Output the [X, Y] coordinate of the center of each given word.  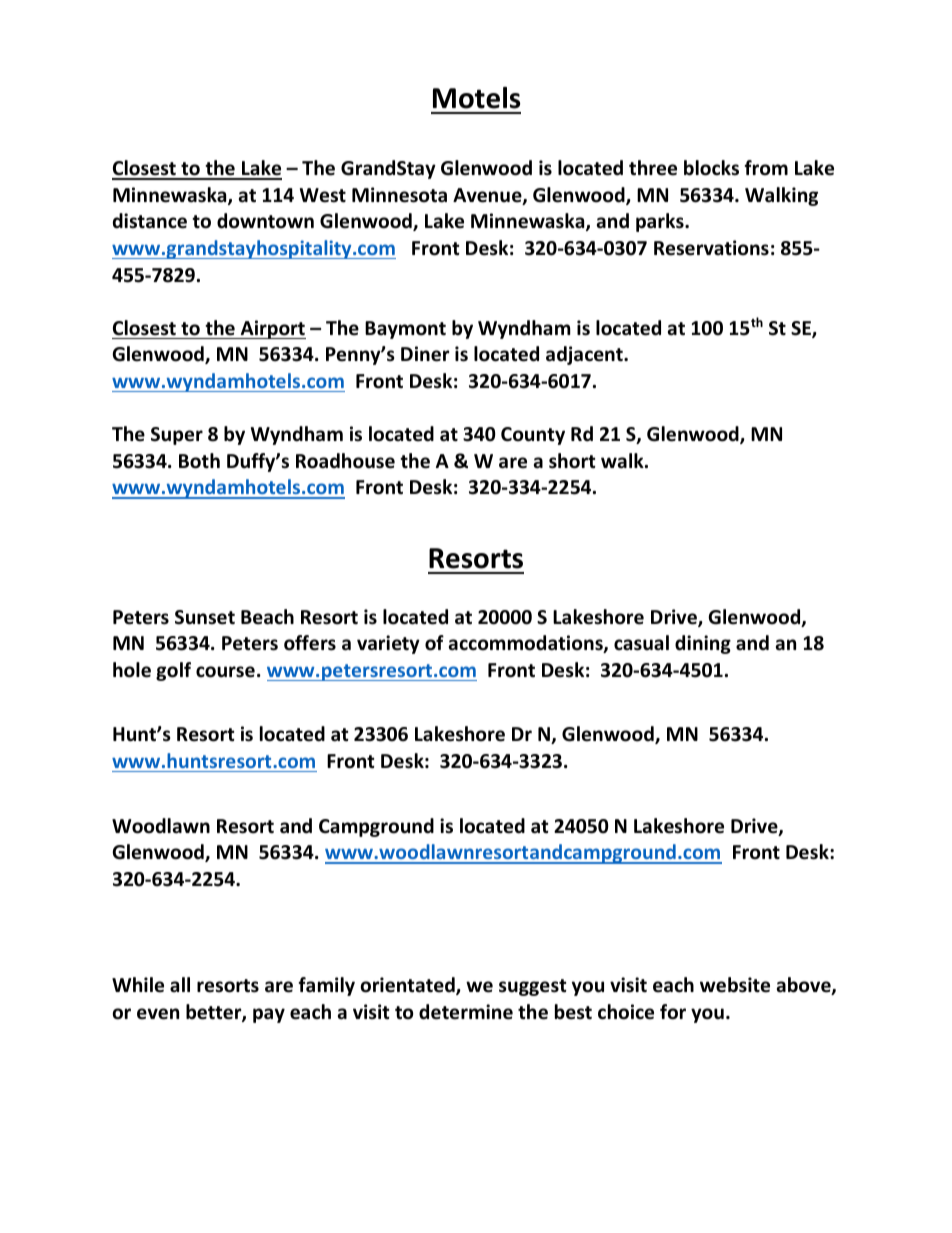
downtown [265, 221]
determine [466, 1012]
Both [199, 461]
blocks [711, 168]
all [180, 985]
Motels [476, 98]
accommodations [527, 644]
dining [703, 644]
